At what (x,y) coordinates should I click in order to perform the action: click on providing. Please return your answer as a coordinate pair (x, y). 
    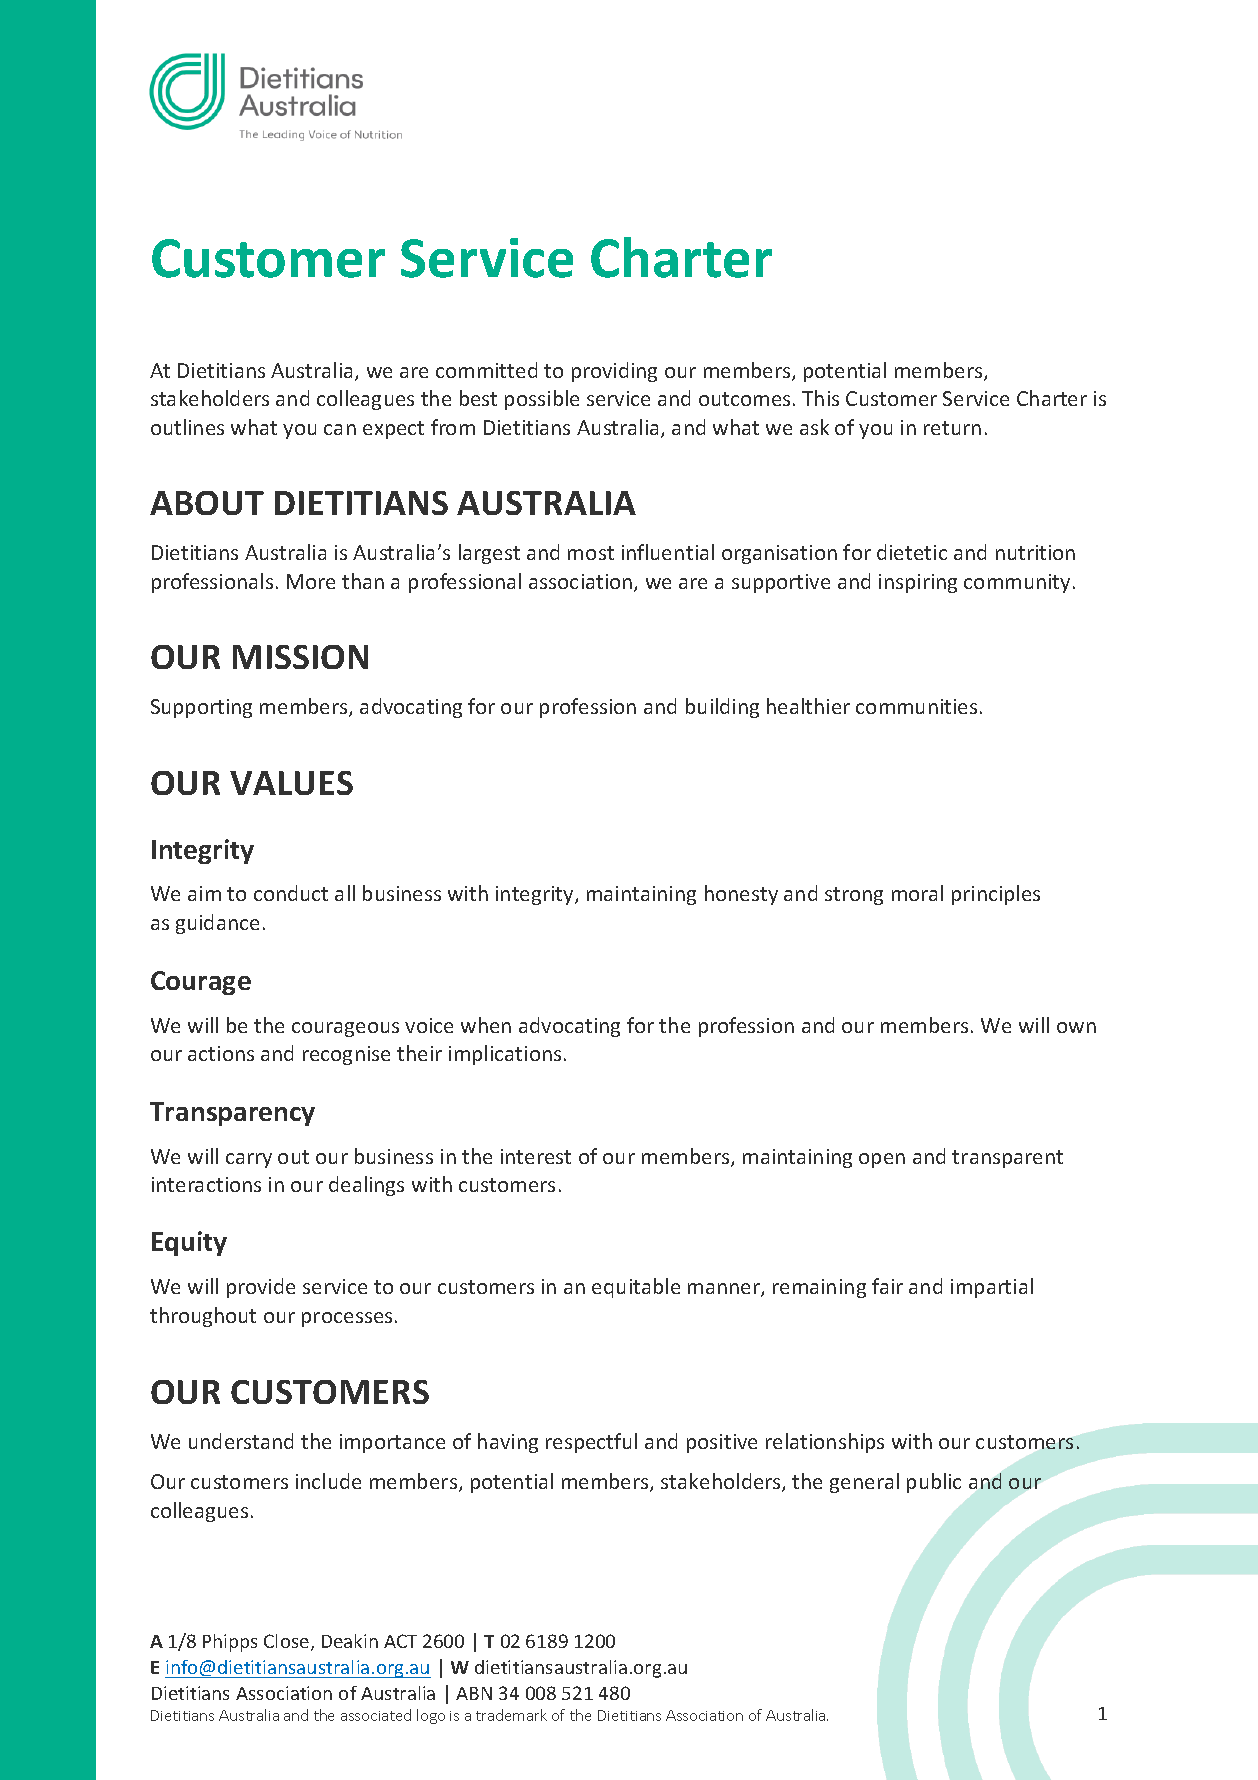
    Looking at the image, I should click on (614, 372).
